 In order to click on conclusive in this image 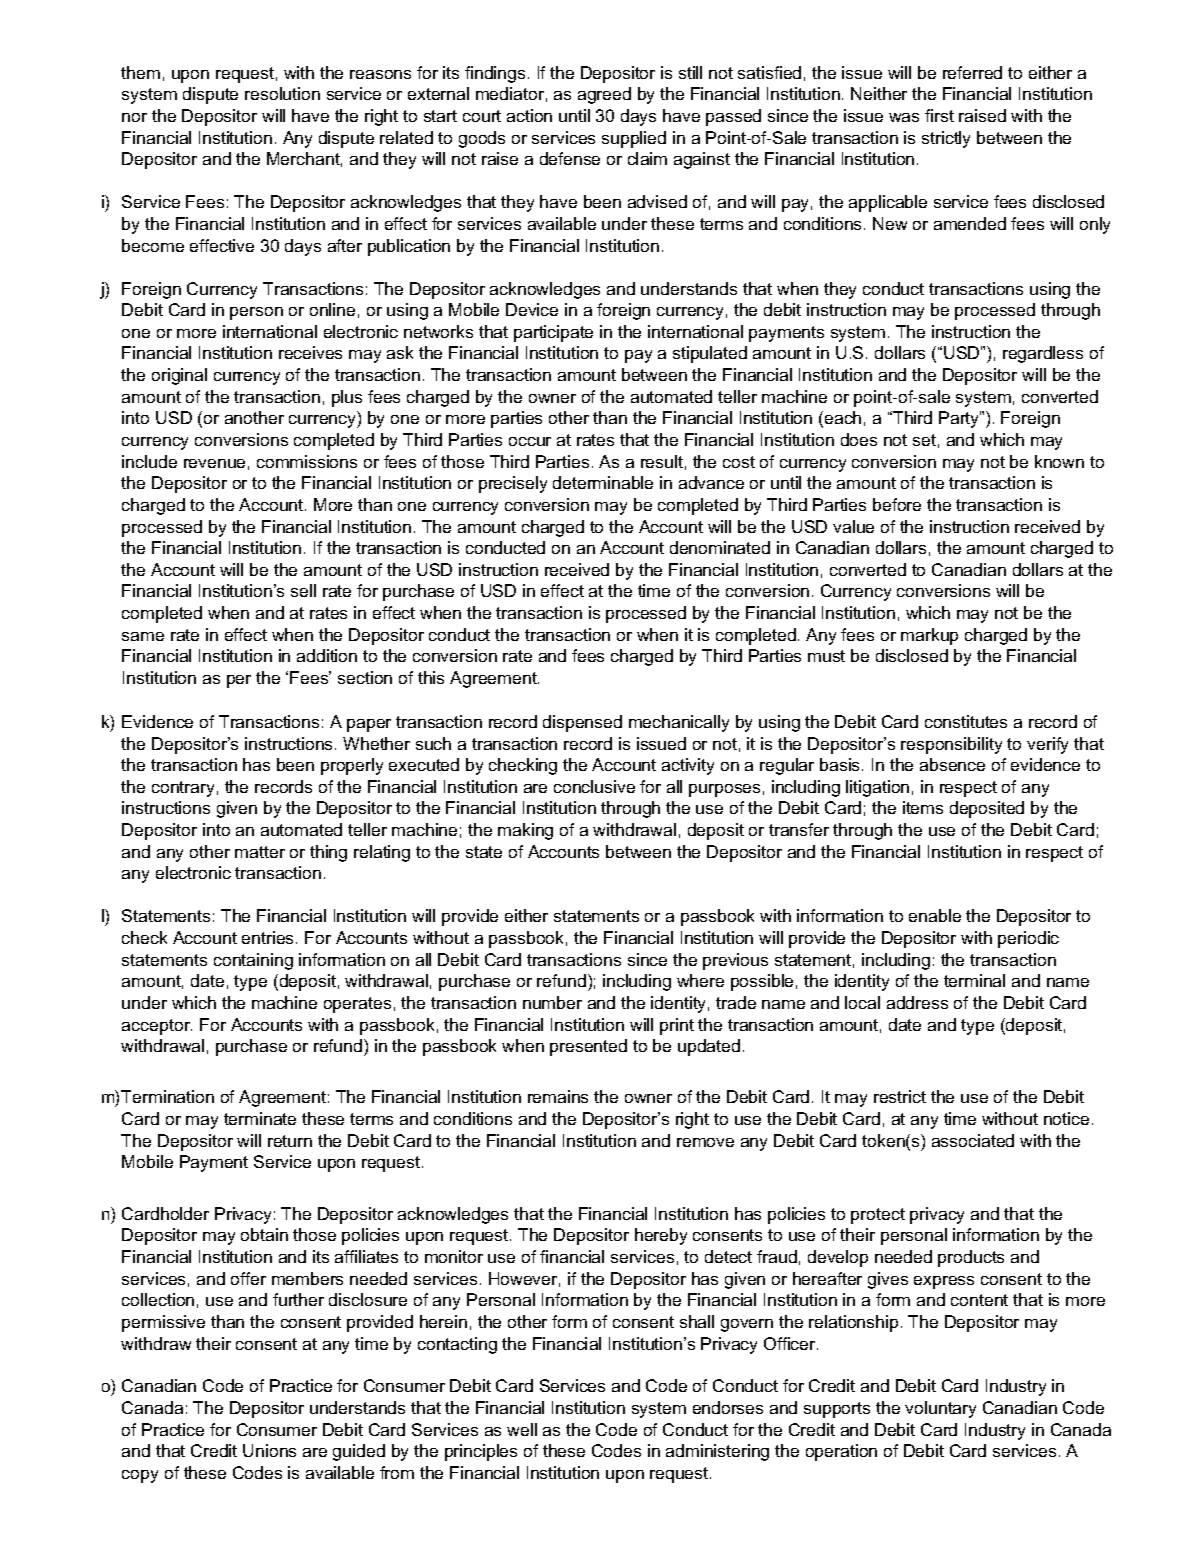, I will do `click(594, 786)`.
